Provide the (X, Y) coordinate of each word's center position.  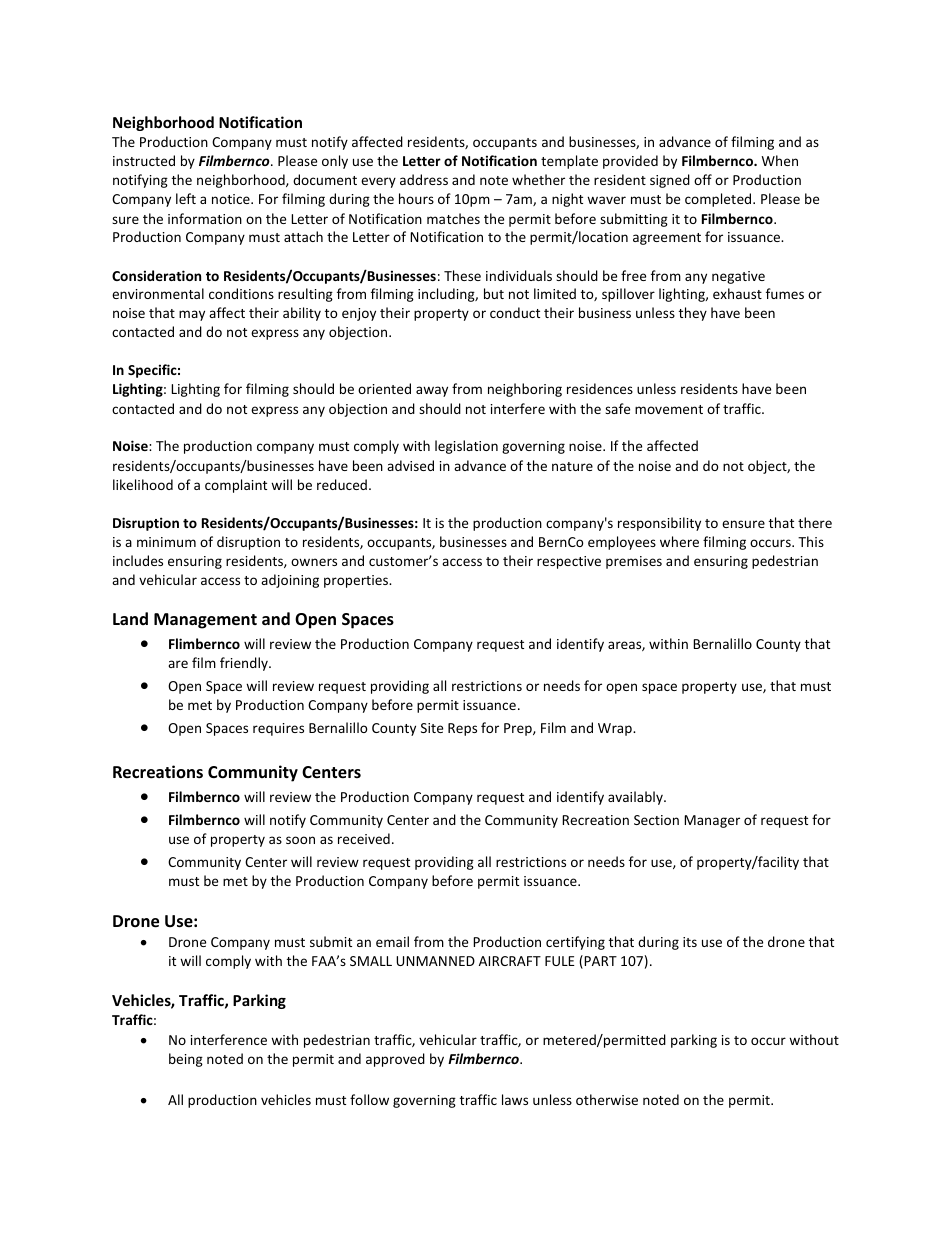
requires (278, 729)
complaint (236, 486)
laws (515, 1099)
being (186, 1060)
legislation (466, 447)
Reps (462, 729)
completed (719, 200)
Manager (712, 821)
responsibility (659, 524)
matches (453, 218)
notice (232, 199)
